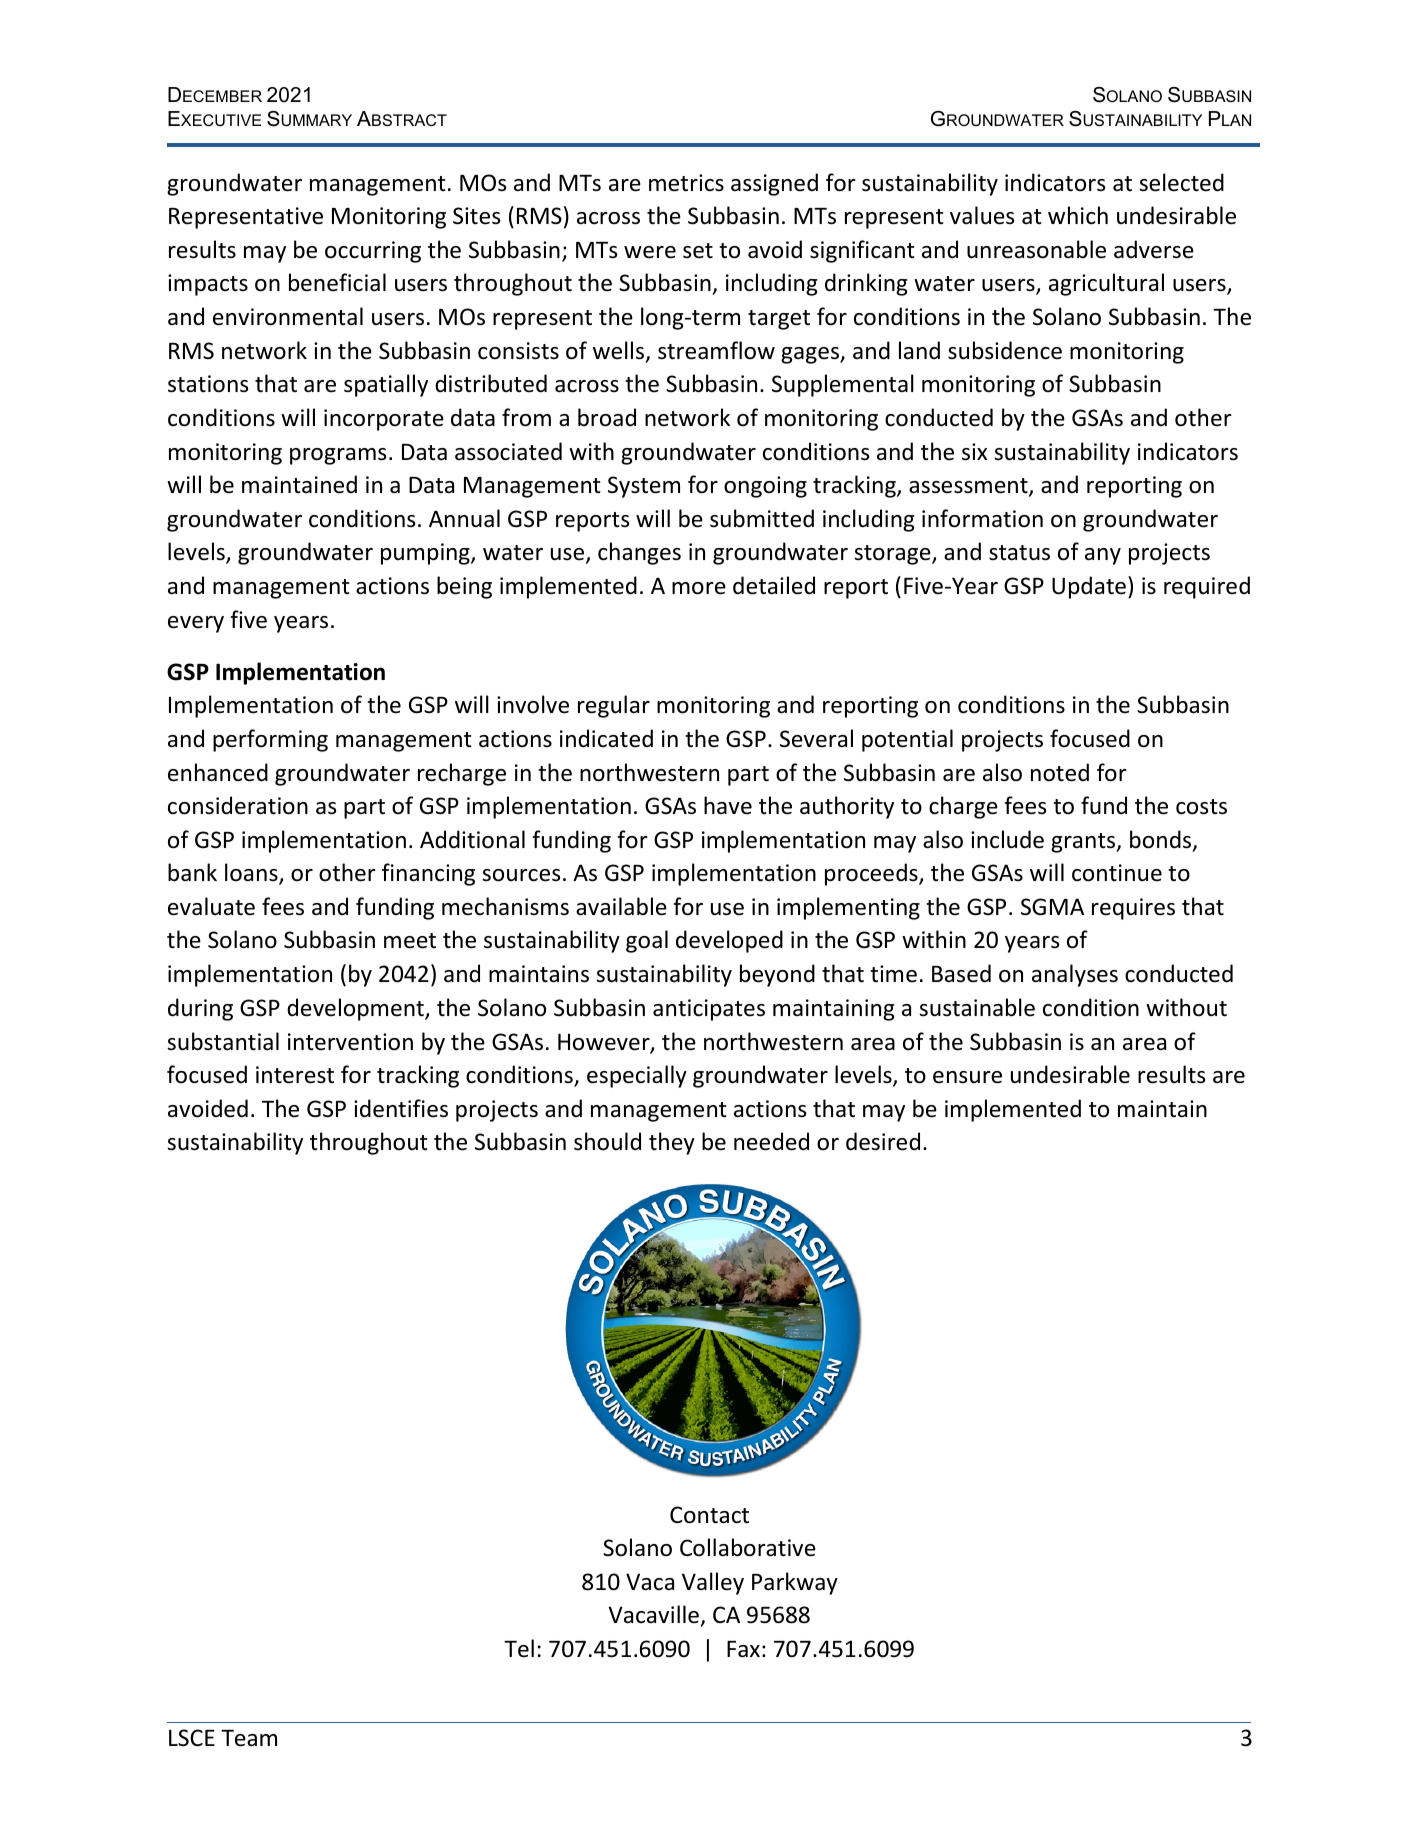 This screenshot has width=1420, height=1837. I want to click on set, so click(698, 251).
